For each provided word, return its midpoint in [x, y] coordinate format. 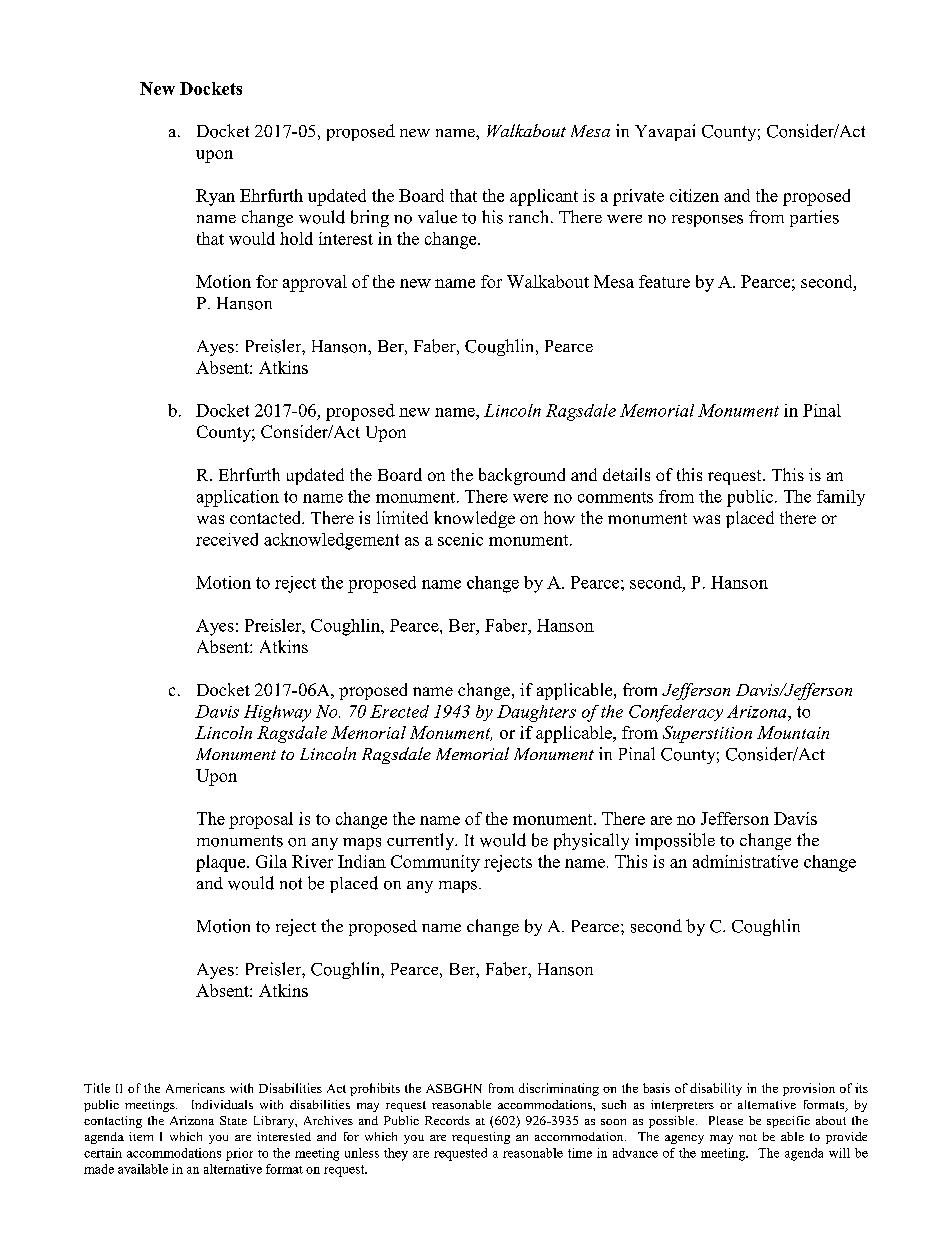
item [141, 1136]
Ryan [215, 197]
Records [447, 1120]
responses [707, 221]
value [437, 217]
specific [788, 1122]
